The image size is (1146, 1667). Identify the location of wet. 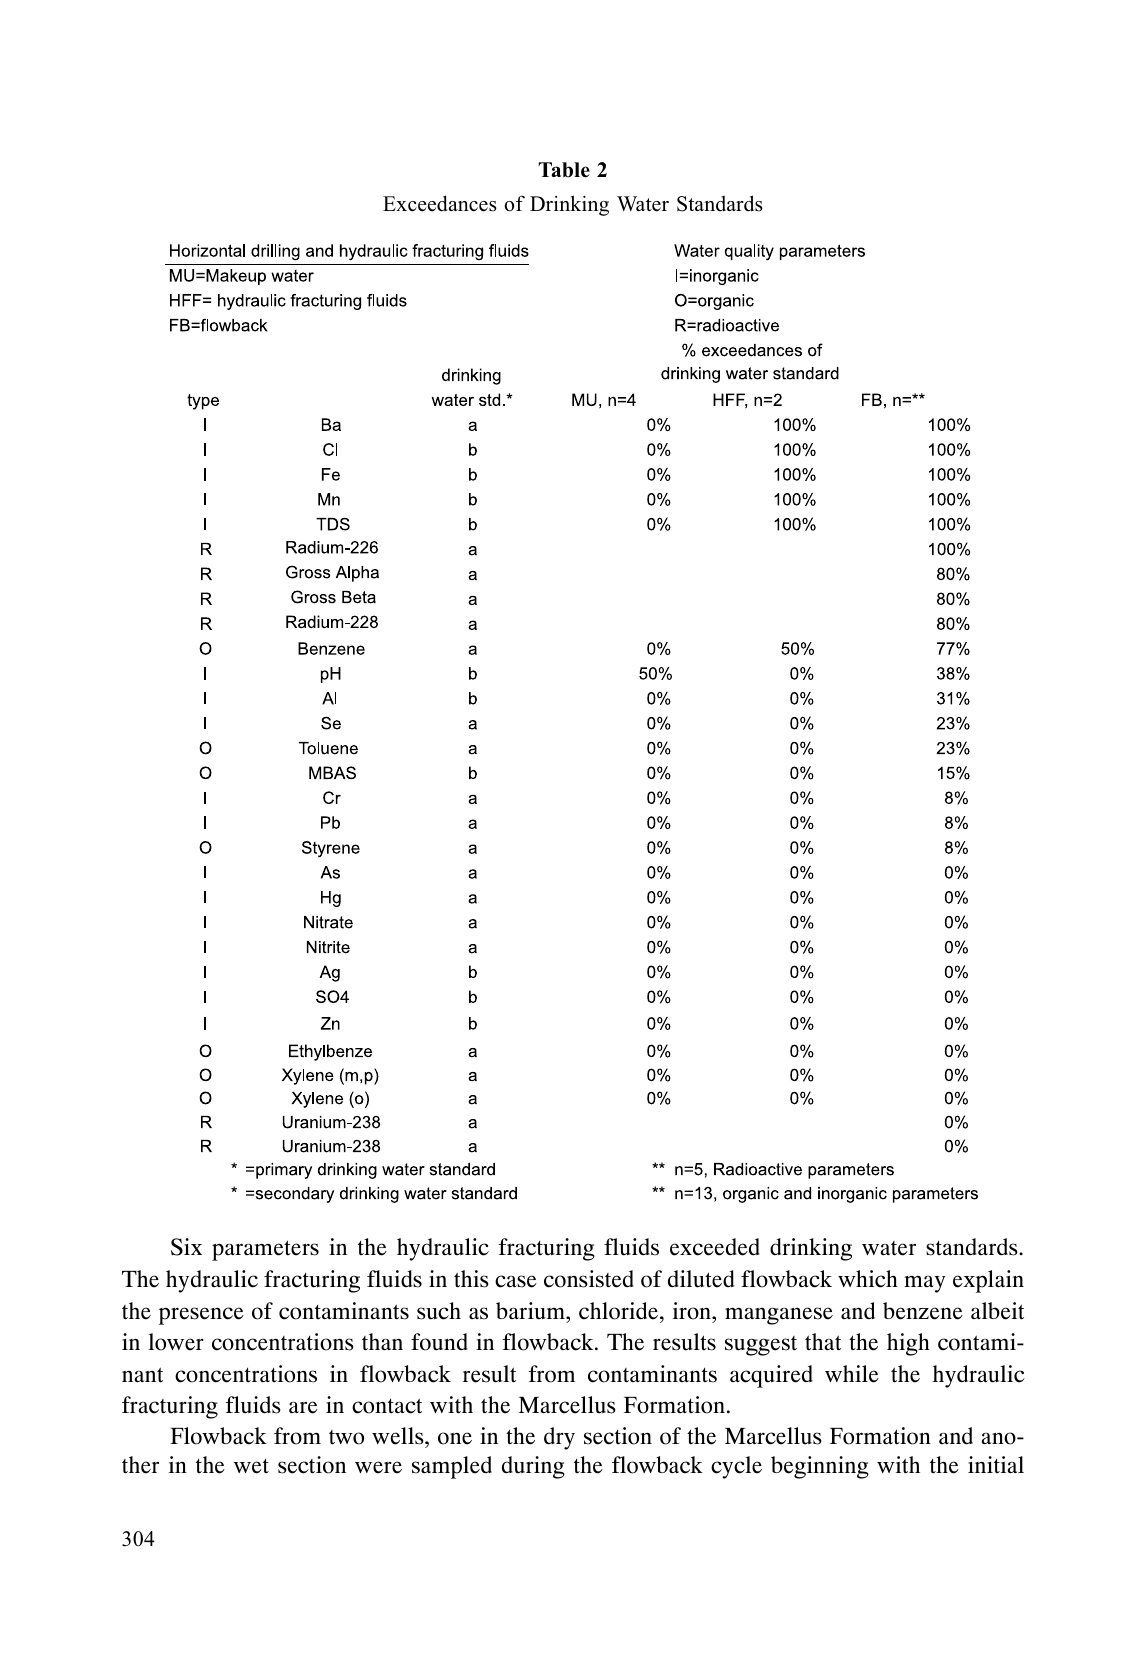
(251, 1466).
